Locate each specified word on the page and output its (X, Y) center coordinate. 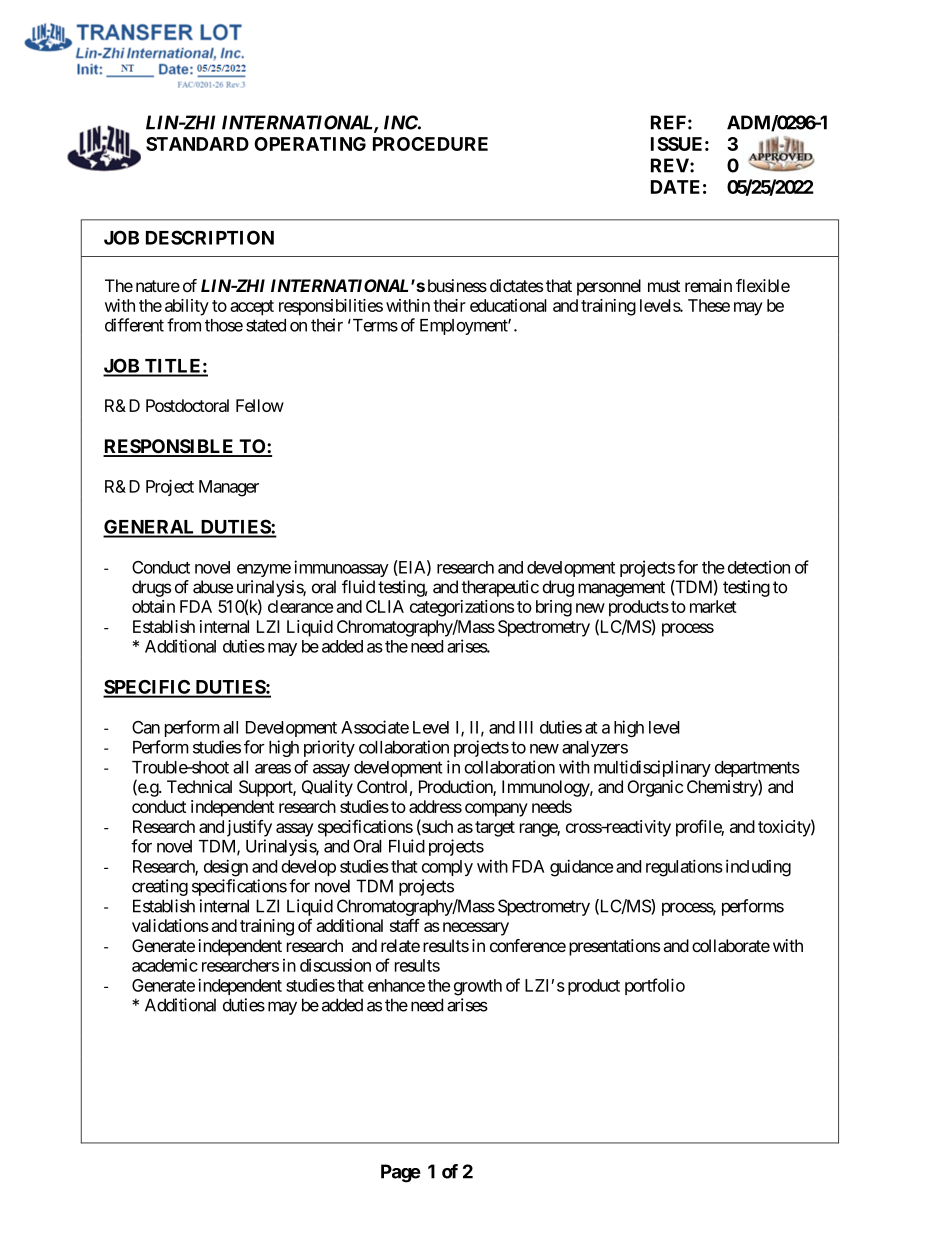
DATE (675, 187)
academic (165, 965)
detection (759, 567)
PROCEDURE (430, 144)
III (526, 727)
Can (146, 727)
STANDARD (197, 144)
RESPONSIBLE (169, 447)
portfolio (655, 986)
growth (478, 987)
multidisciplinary (652, 768)
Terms (374, 325)
